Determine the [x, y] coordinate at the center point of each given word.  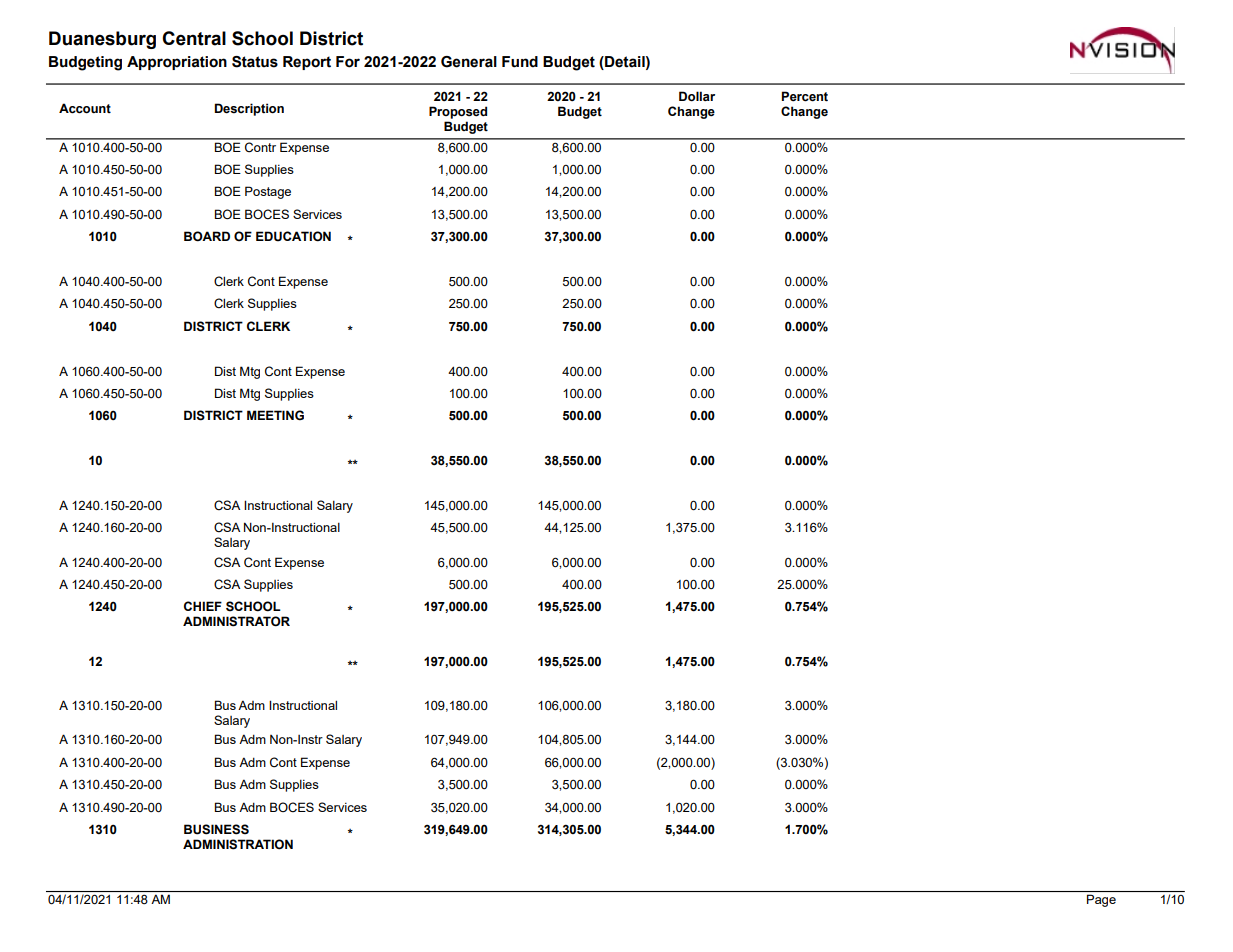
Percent [805, 96]
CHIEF [203, 606]
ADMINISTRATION [238, 844]
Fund [520, 62]
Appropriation [177, 63]
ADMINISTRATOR [236, 621]
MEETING [275, 415]
